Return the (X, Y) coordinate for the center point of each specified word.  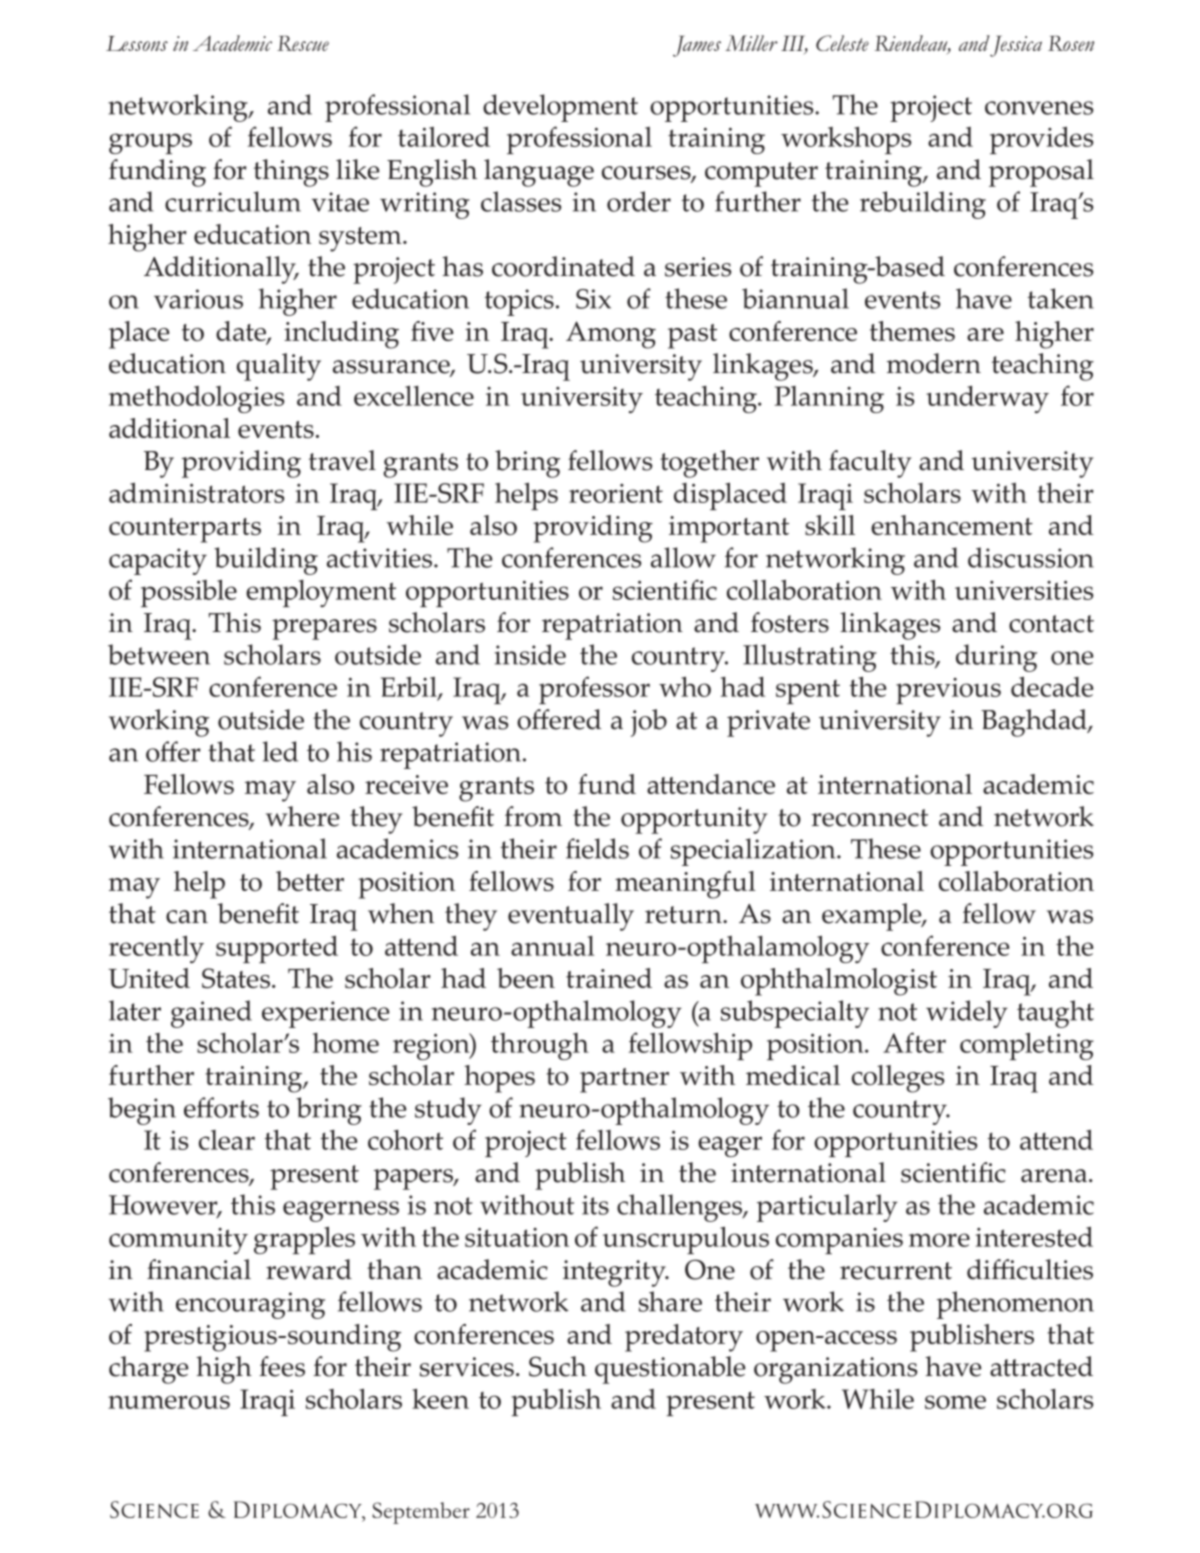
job (649, 723)
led (280, 751)
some (955, 1402)
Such (558, 1366)
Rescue (303, 43)
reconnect (870, 818)
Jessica (1015, 46)
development (560, 108)
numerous (169, 1402)
